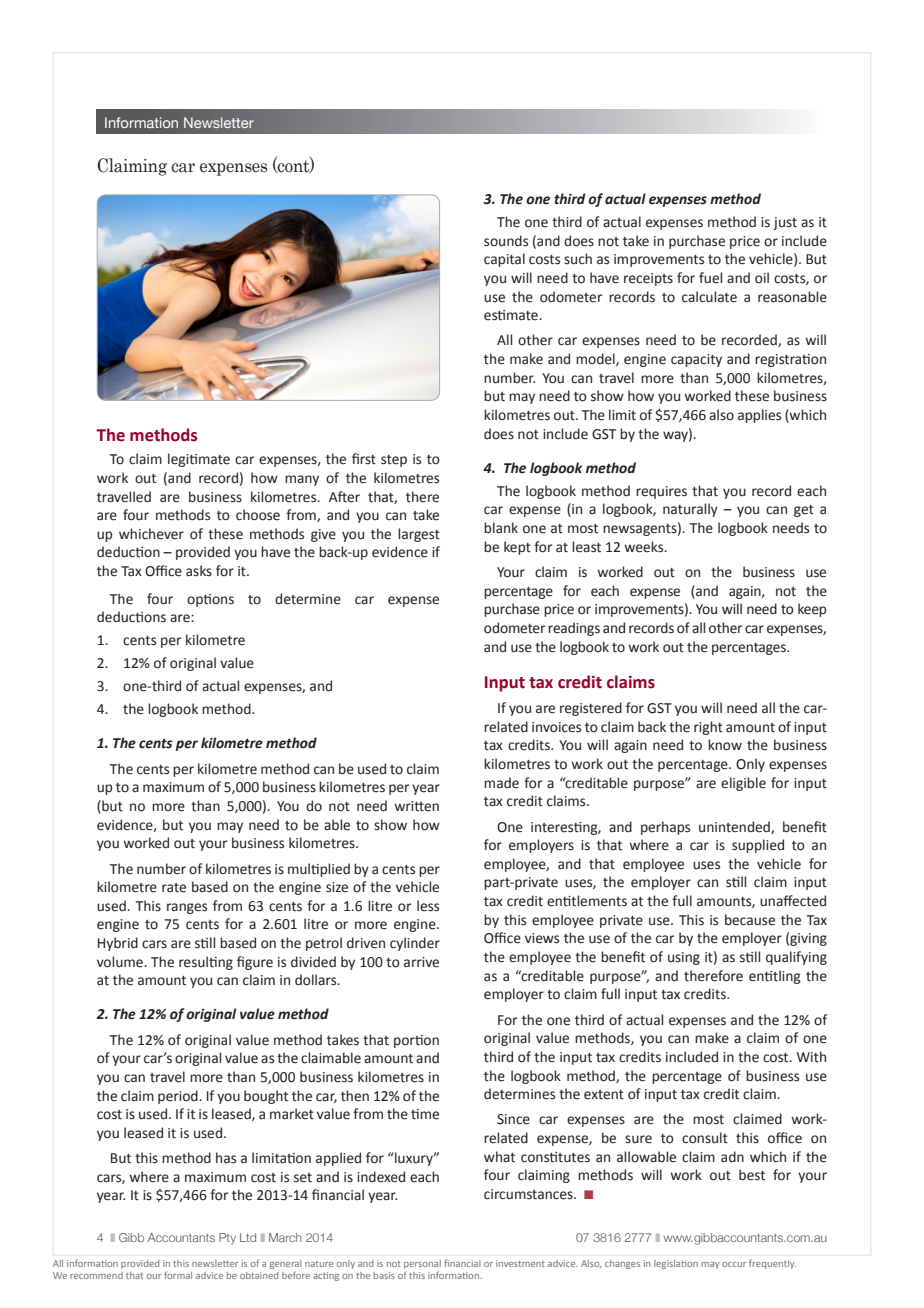 The width and height of the page is (924, 1308). Describe the element at coordinates (710, 278) in the page. I see `fuel` at that location.
